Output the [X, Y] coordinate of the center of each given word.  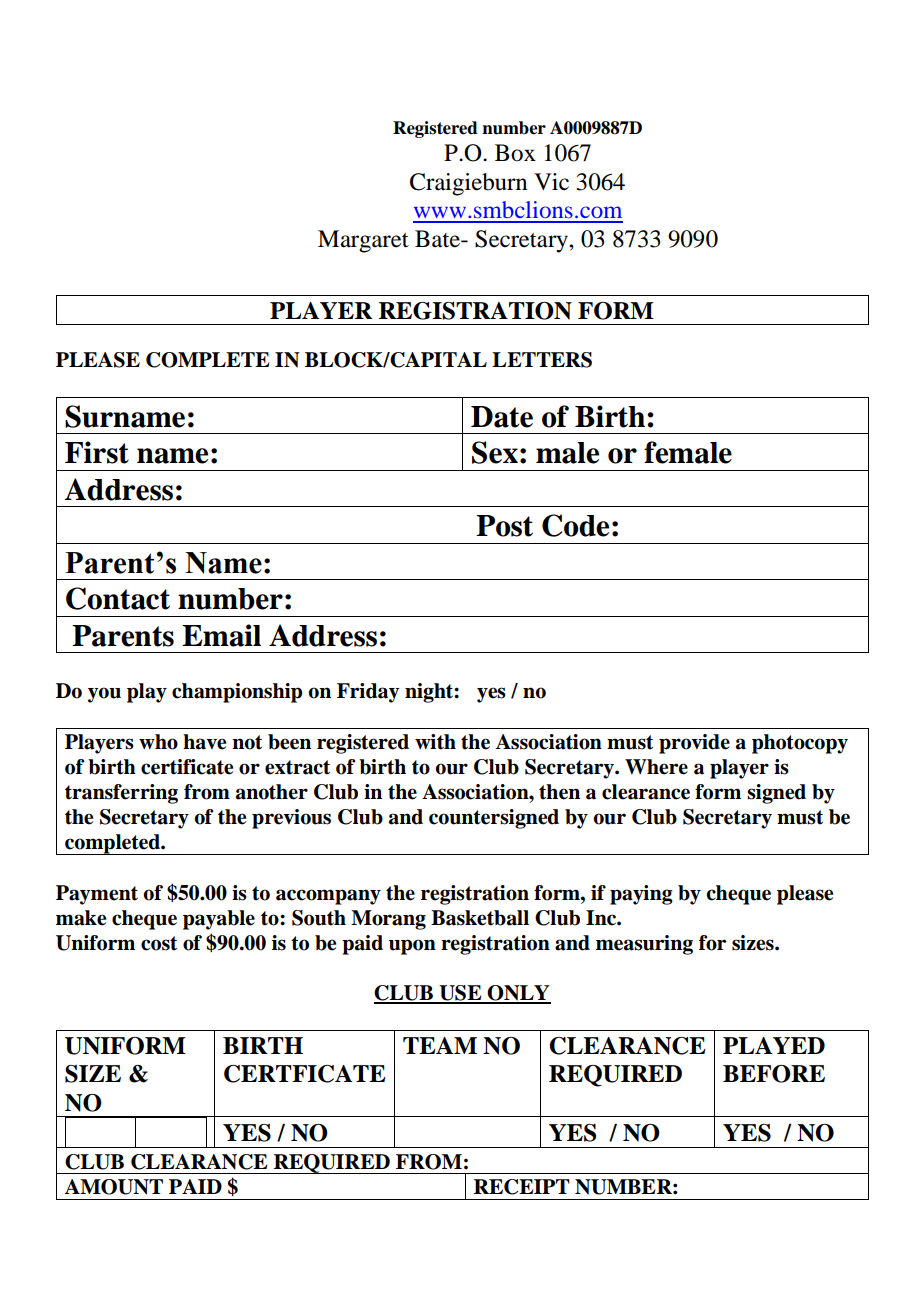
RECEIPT [522, 1187]
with [435, 742]
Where [656, 767]
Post [504, 526]
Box [515, 153]
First [97, 452]
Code [575, 525]
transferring [121, 794]
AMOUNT [114, 1187]
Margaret [363, 241]
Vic [551, 181]
